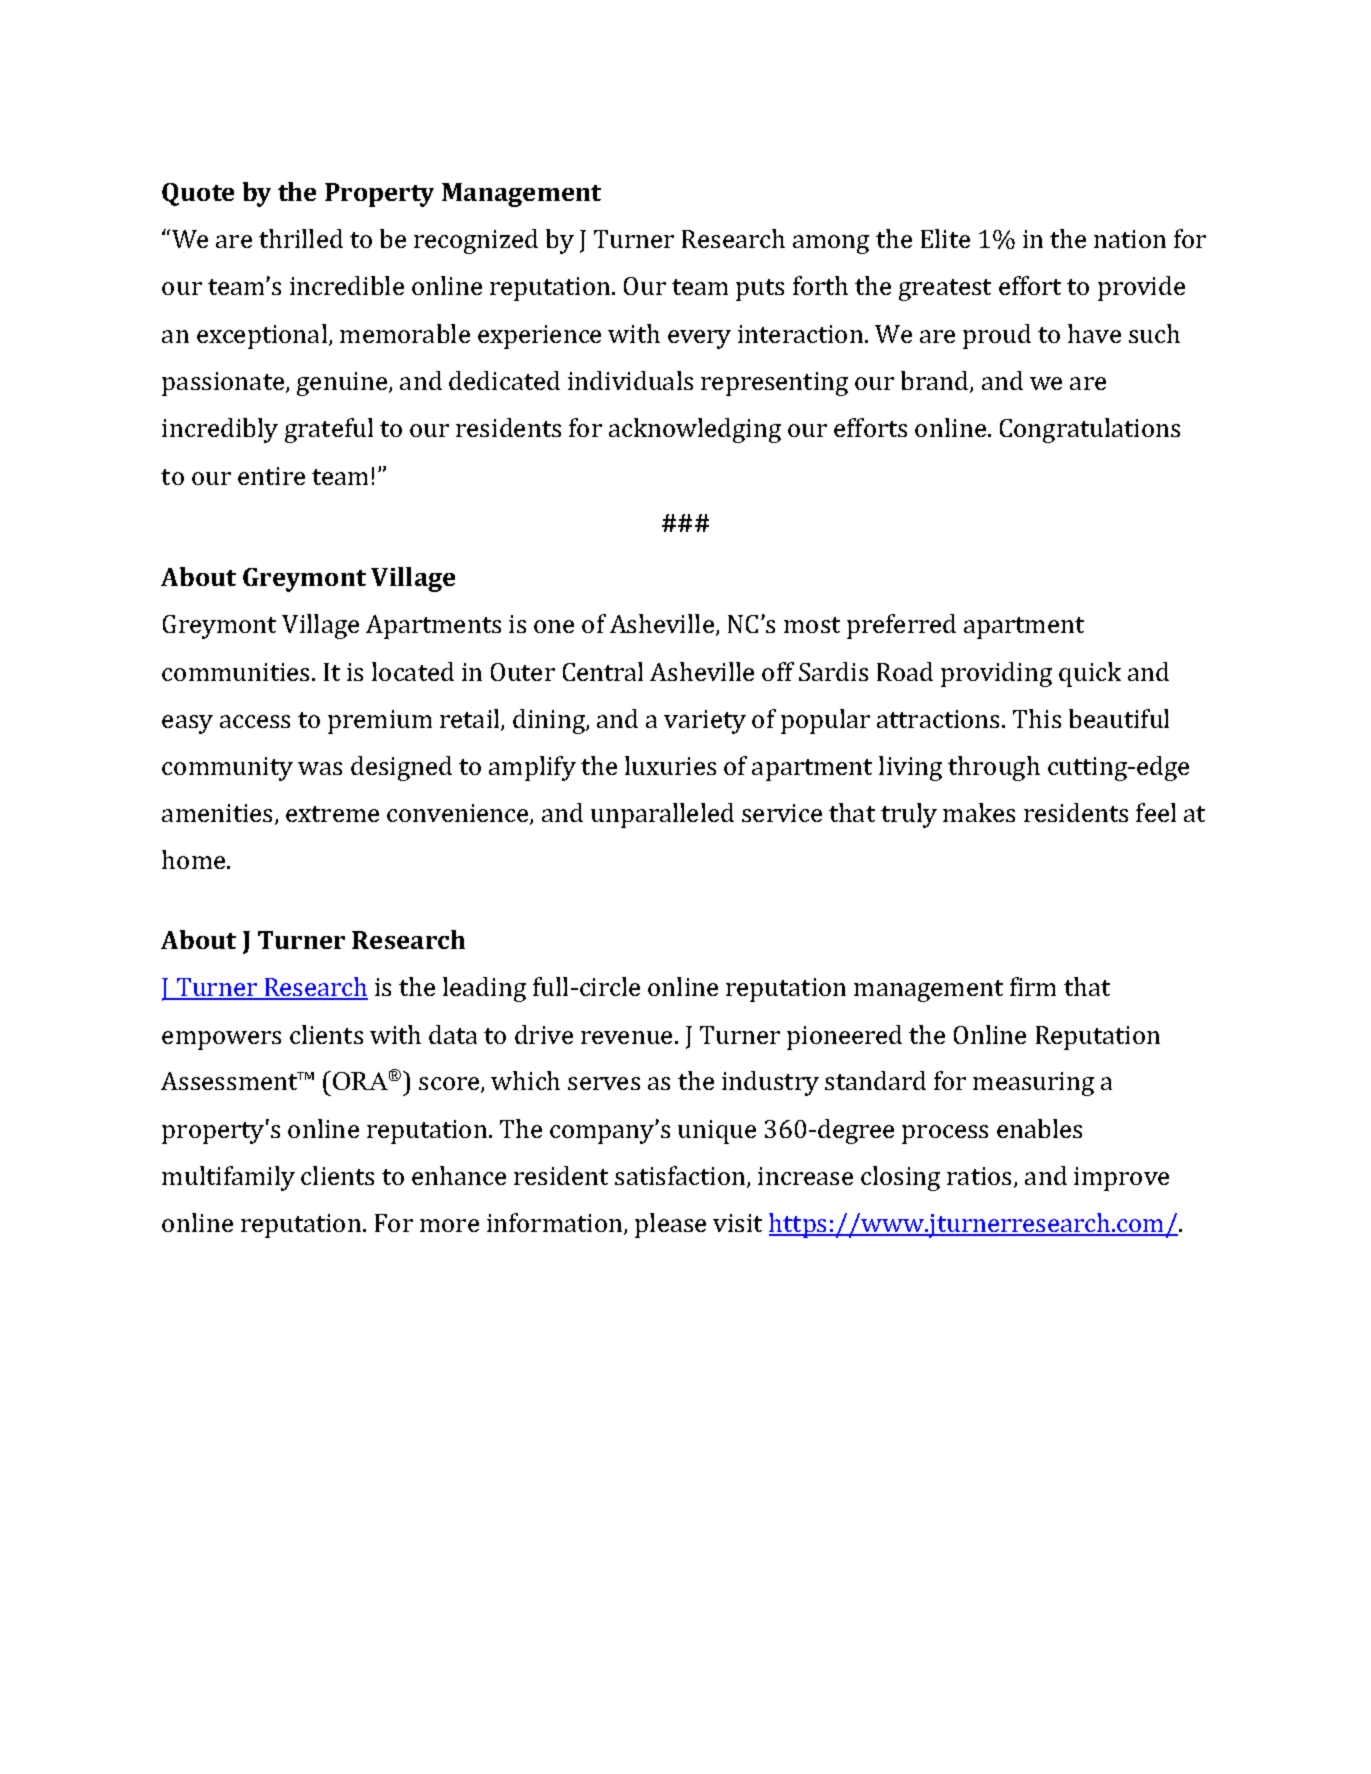 This screenshot has width=1371, height=1774. What do you see at coordinates (1130, 239) in the screenshot?
I see `nation` at bounding box center [1130, 239].
